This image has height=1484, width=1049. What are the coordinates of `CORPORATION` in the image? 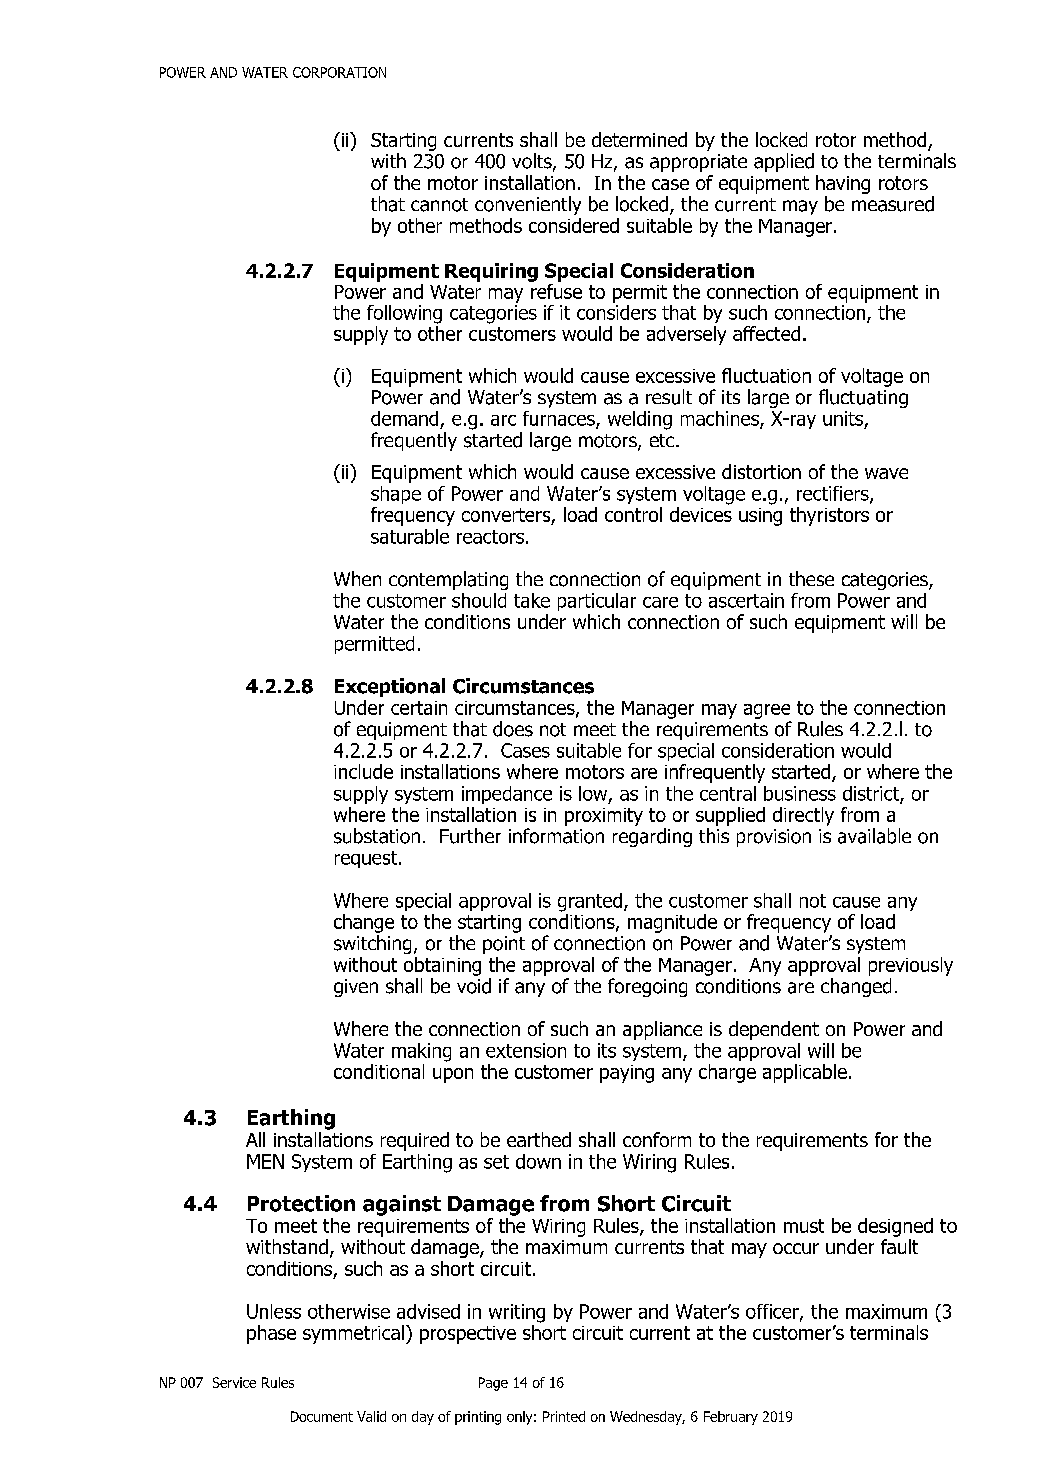 It's located at (339, 72).
